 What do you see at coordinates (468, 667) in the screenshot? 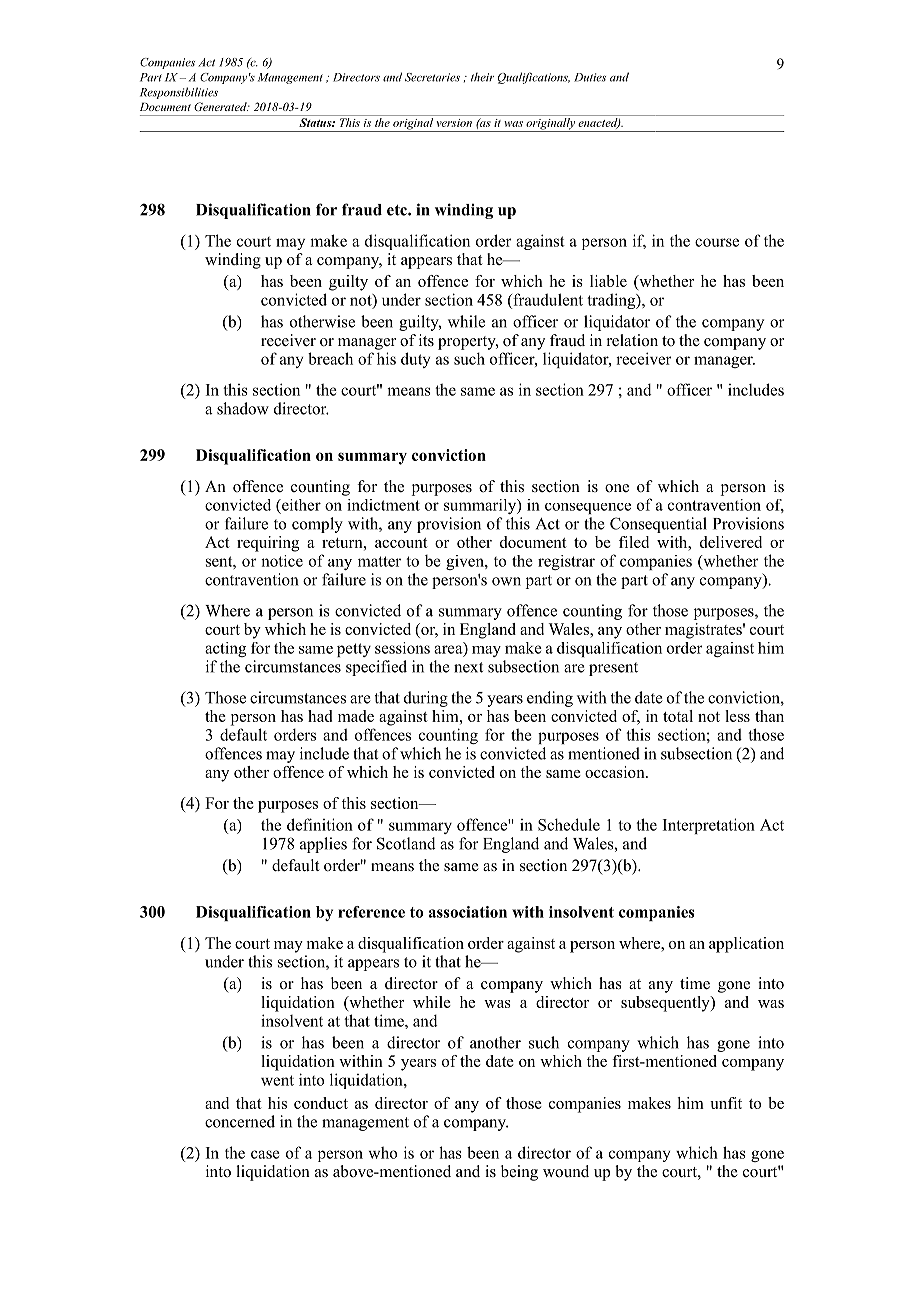
I see `next` at bounding box center [468, 667].
